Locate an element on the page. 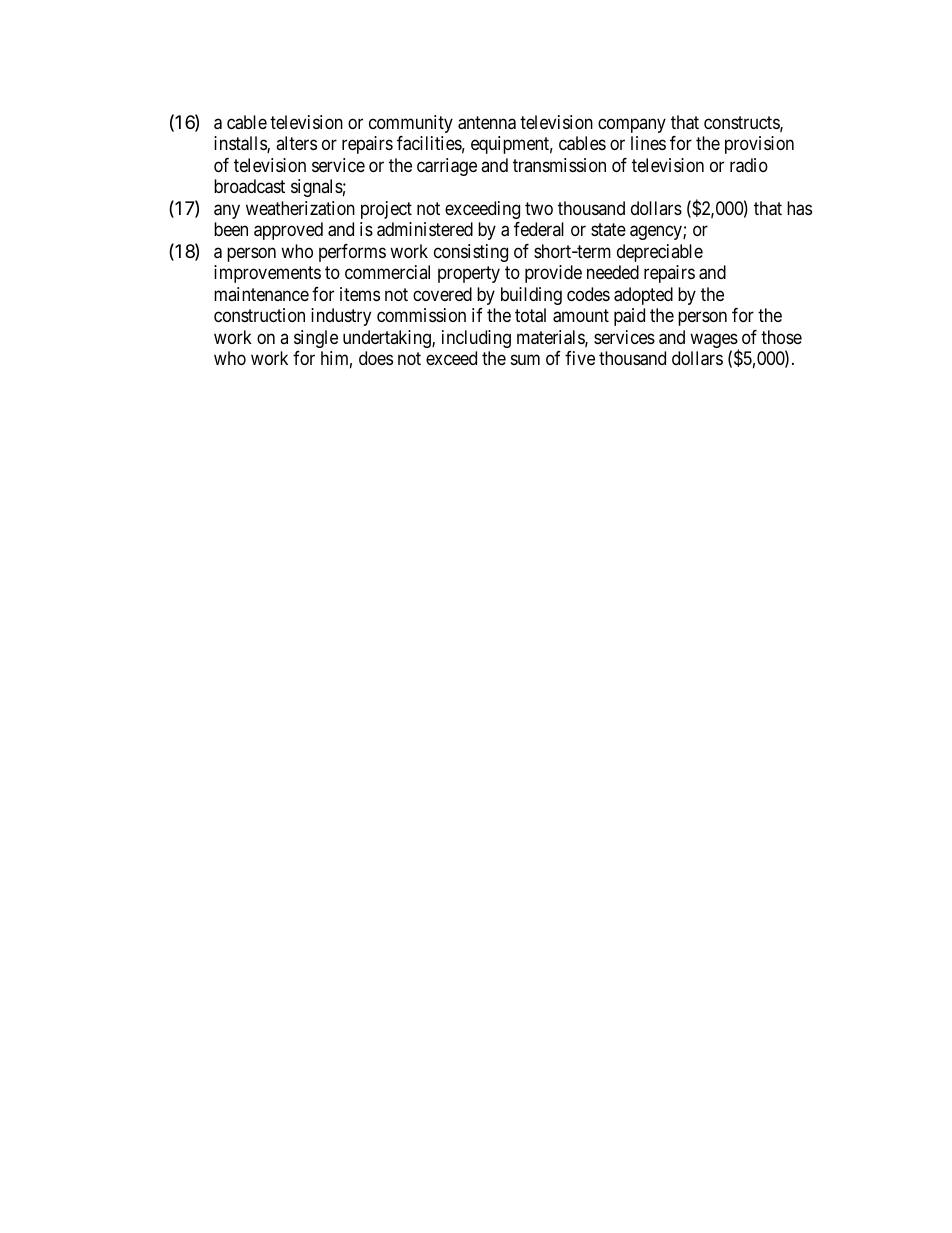 The height and width of the document is (1233, 952). adopted is located at coordinates (643, 296).
